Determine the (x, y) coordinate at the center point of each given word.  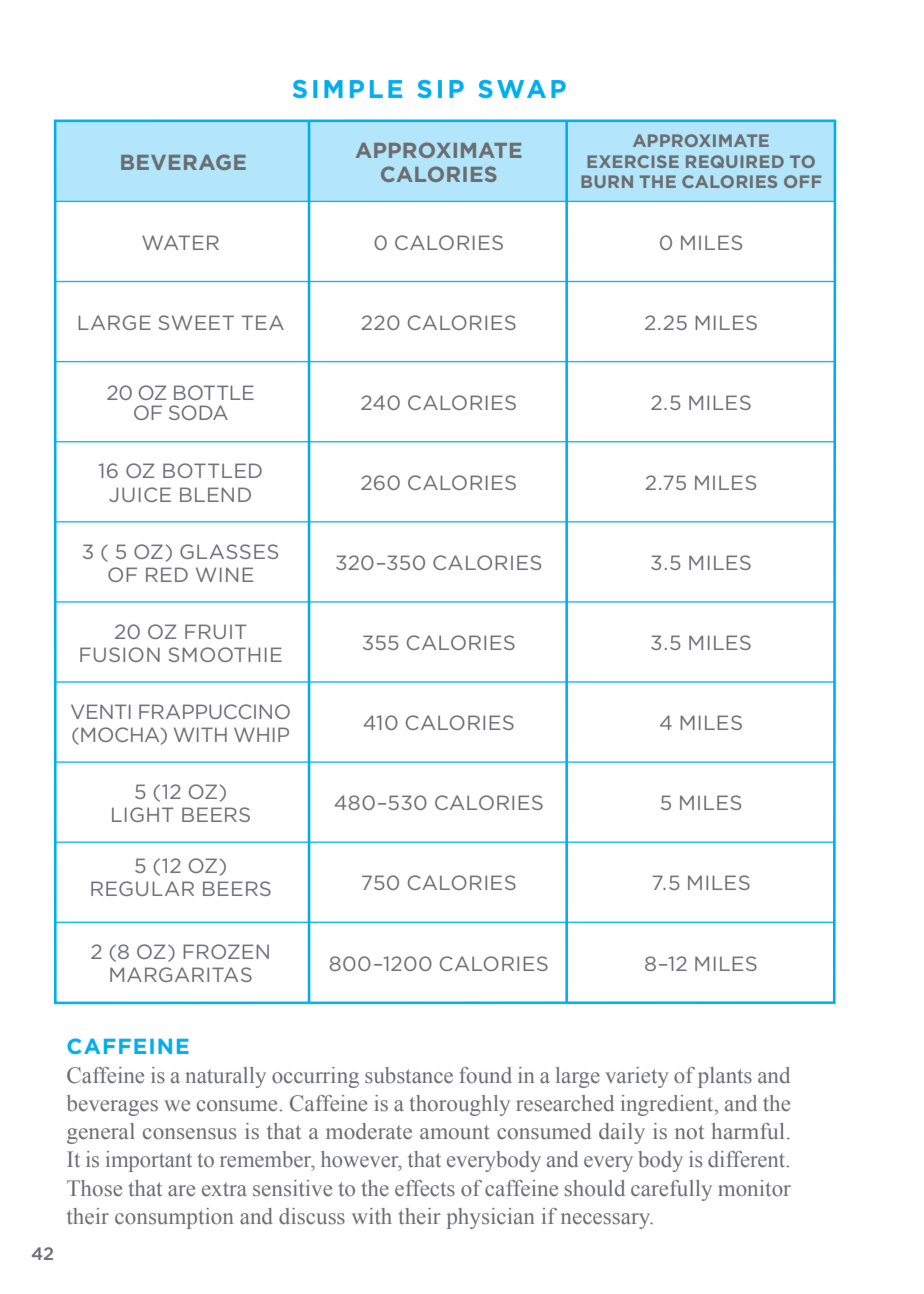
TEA (262, 322)
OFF (803, 181)
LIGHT (143, 814)
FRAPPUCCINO (214, 711)
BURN (607, 181)
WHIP (261, 734)
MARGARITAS (181, 974)
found (485, 1075)
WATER (180, 242)
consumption (174, 1218)
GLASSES (229, 551)
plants (725, 1077)
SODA (198, 412)
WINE (224, 574)
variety (636, 1077)
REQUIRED (735, 161)
